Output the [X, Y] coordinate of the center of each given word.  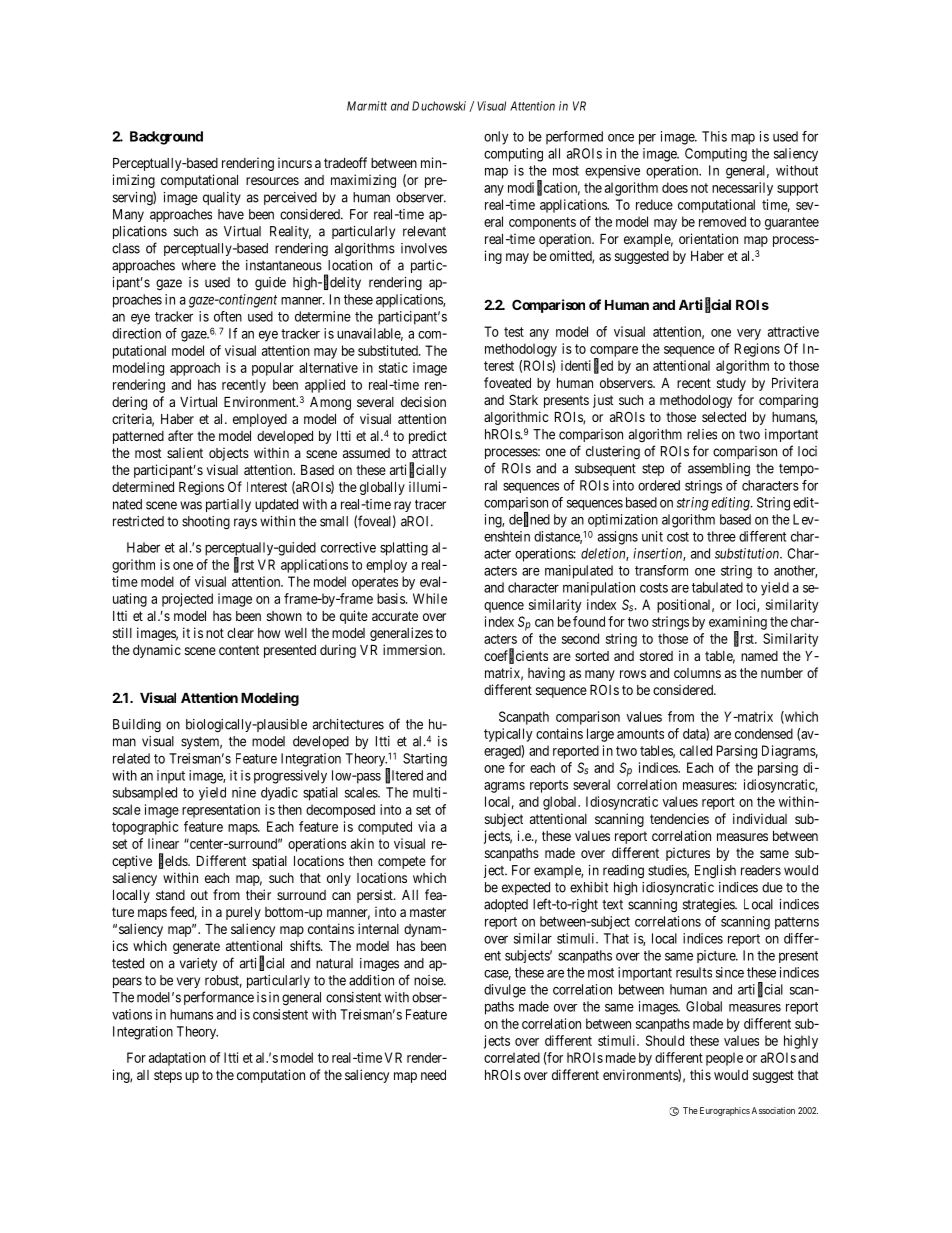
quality [222, 198]
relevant [424, 231]
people [724, 1059]
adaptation [177, 1059]
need [433, 1075]
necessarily [742, 189]
